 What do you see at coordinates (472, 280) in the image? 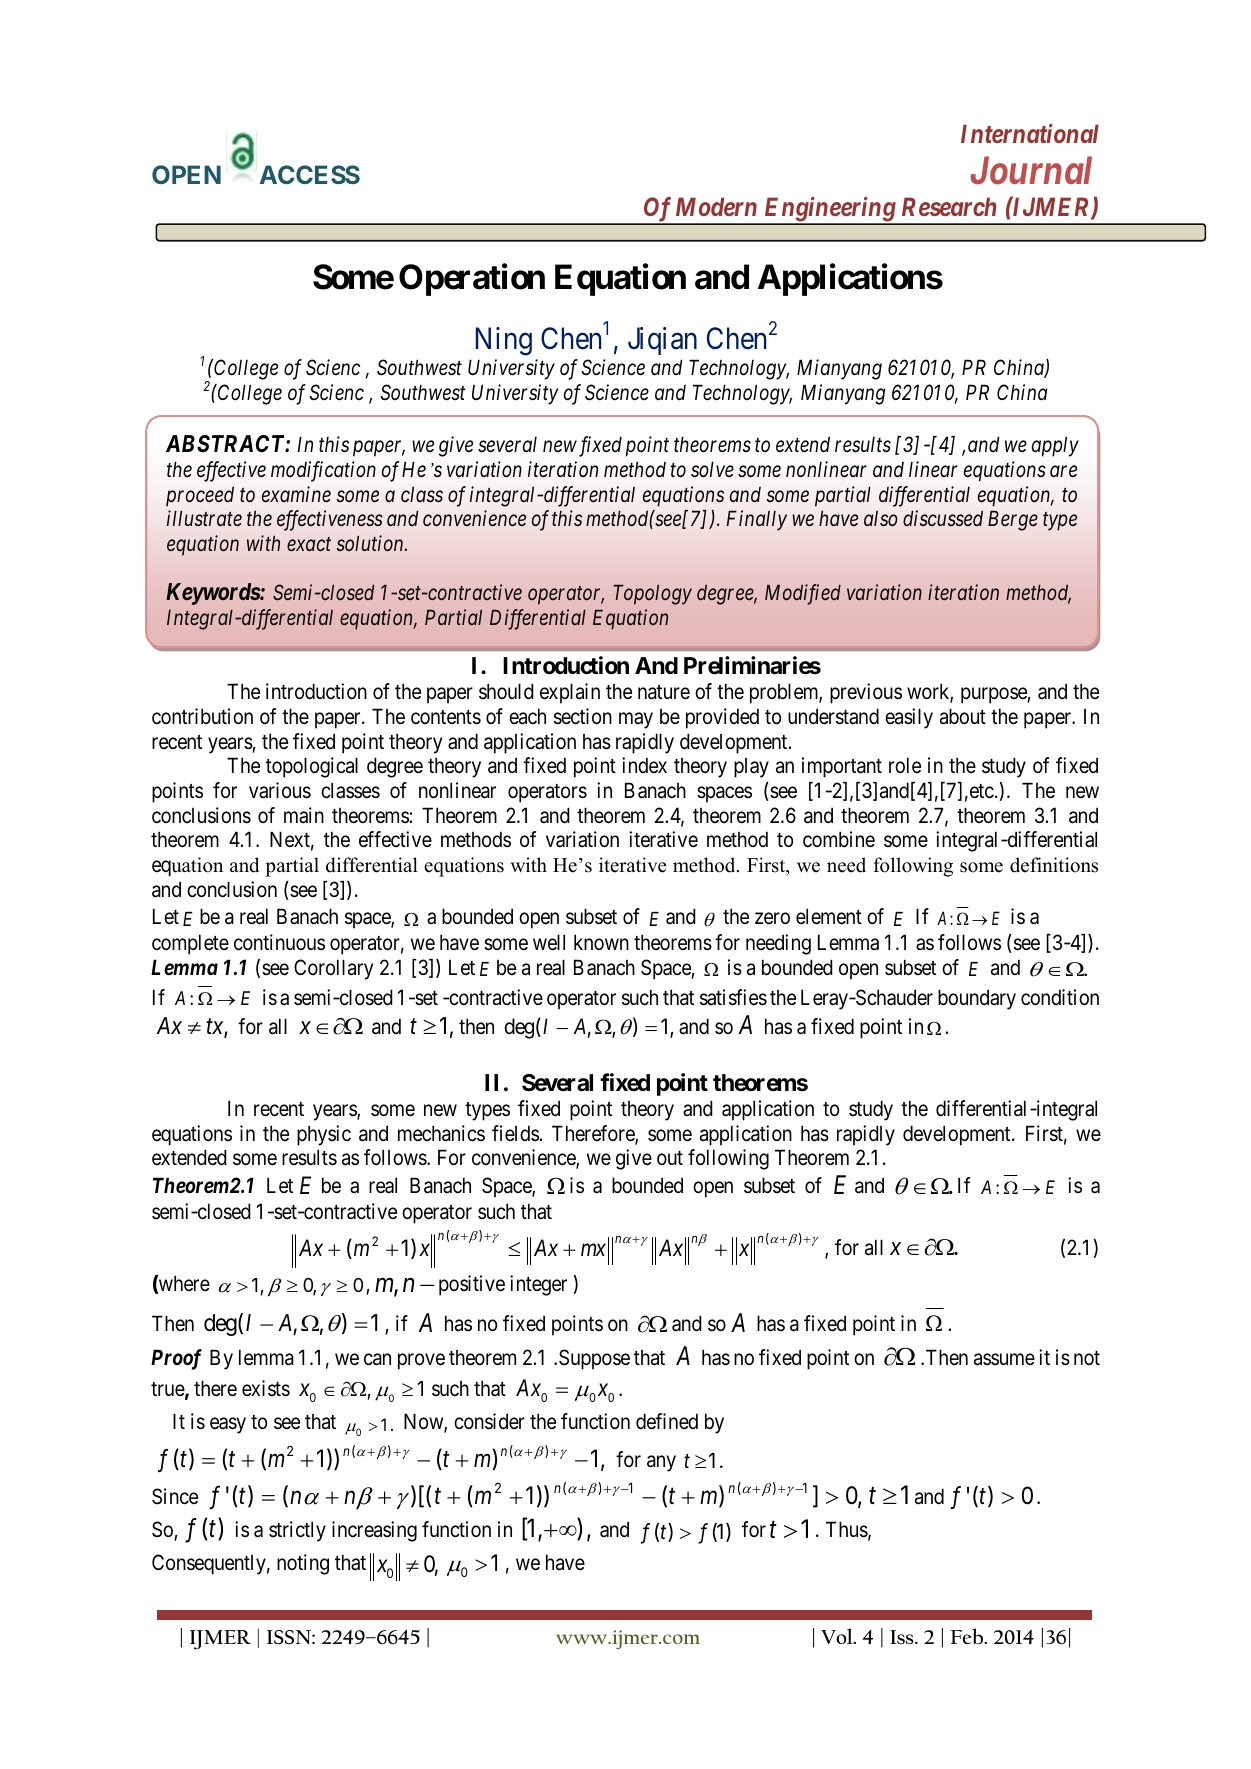
I see `Operation` at bounding box center [472, 280].
